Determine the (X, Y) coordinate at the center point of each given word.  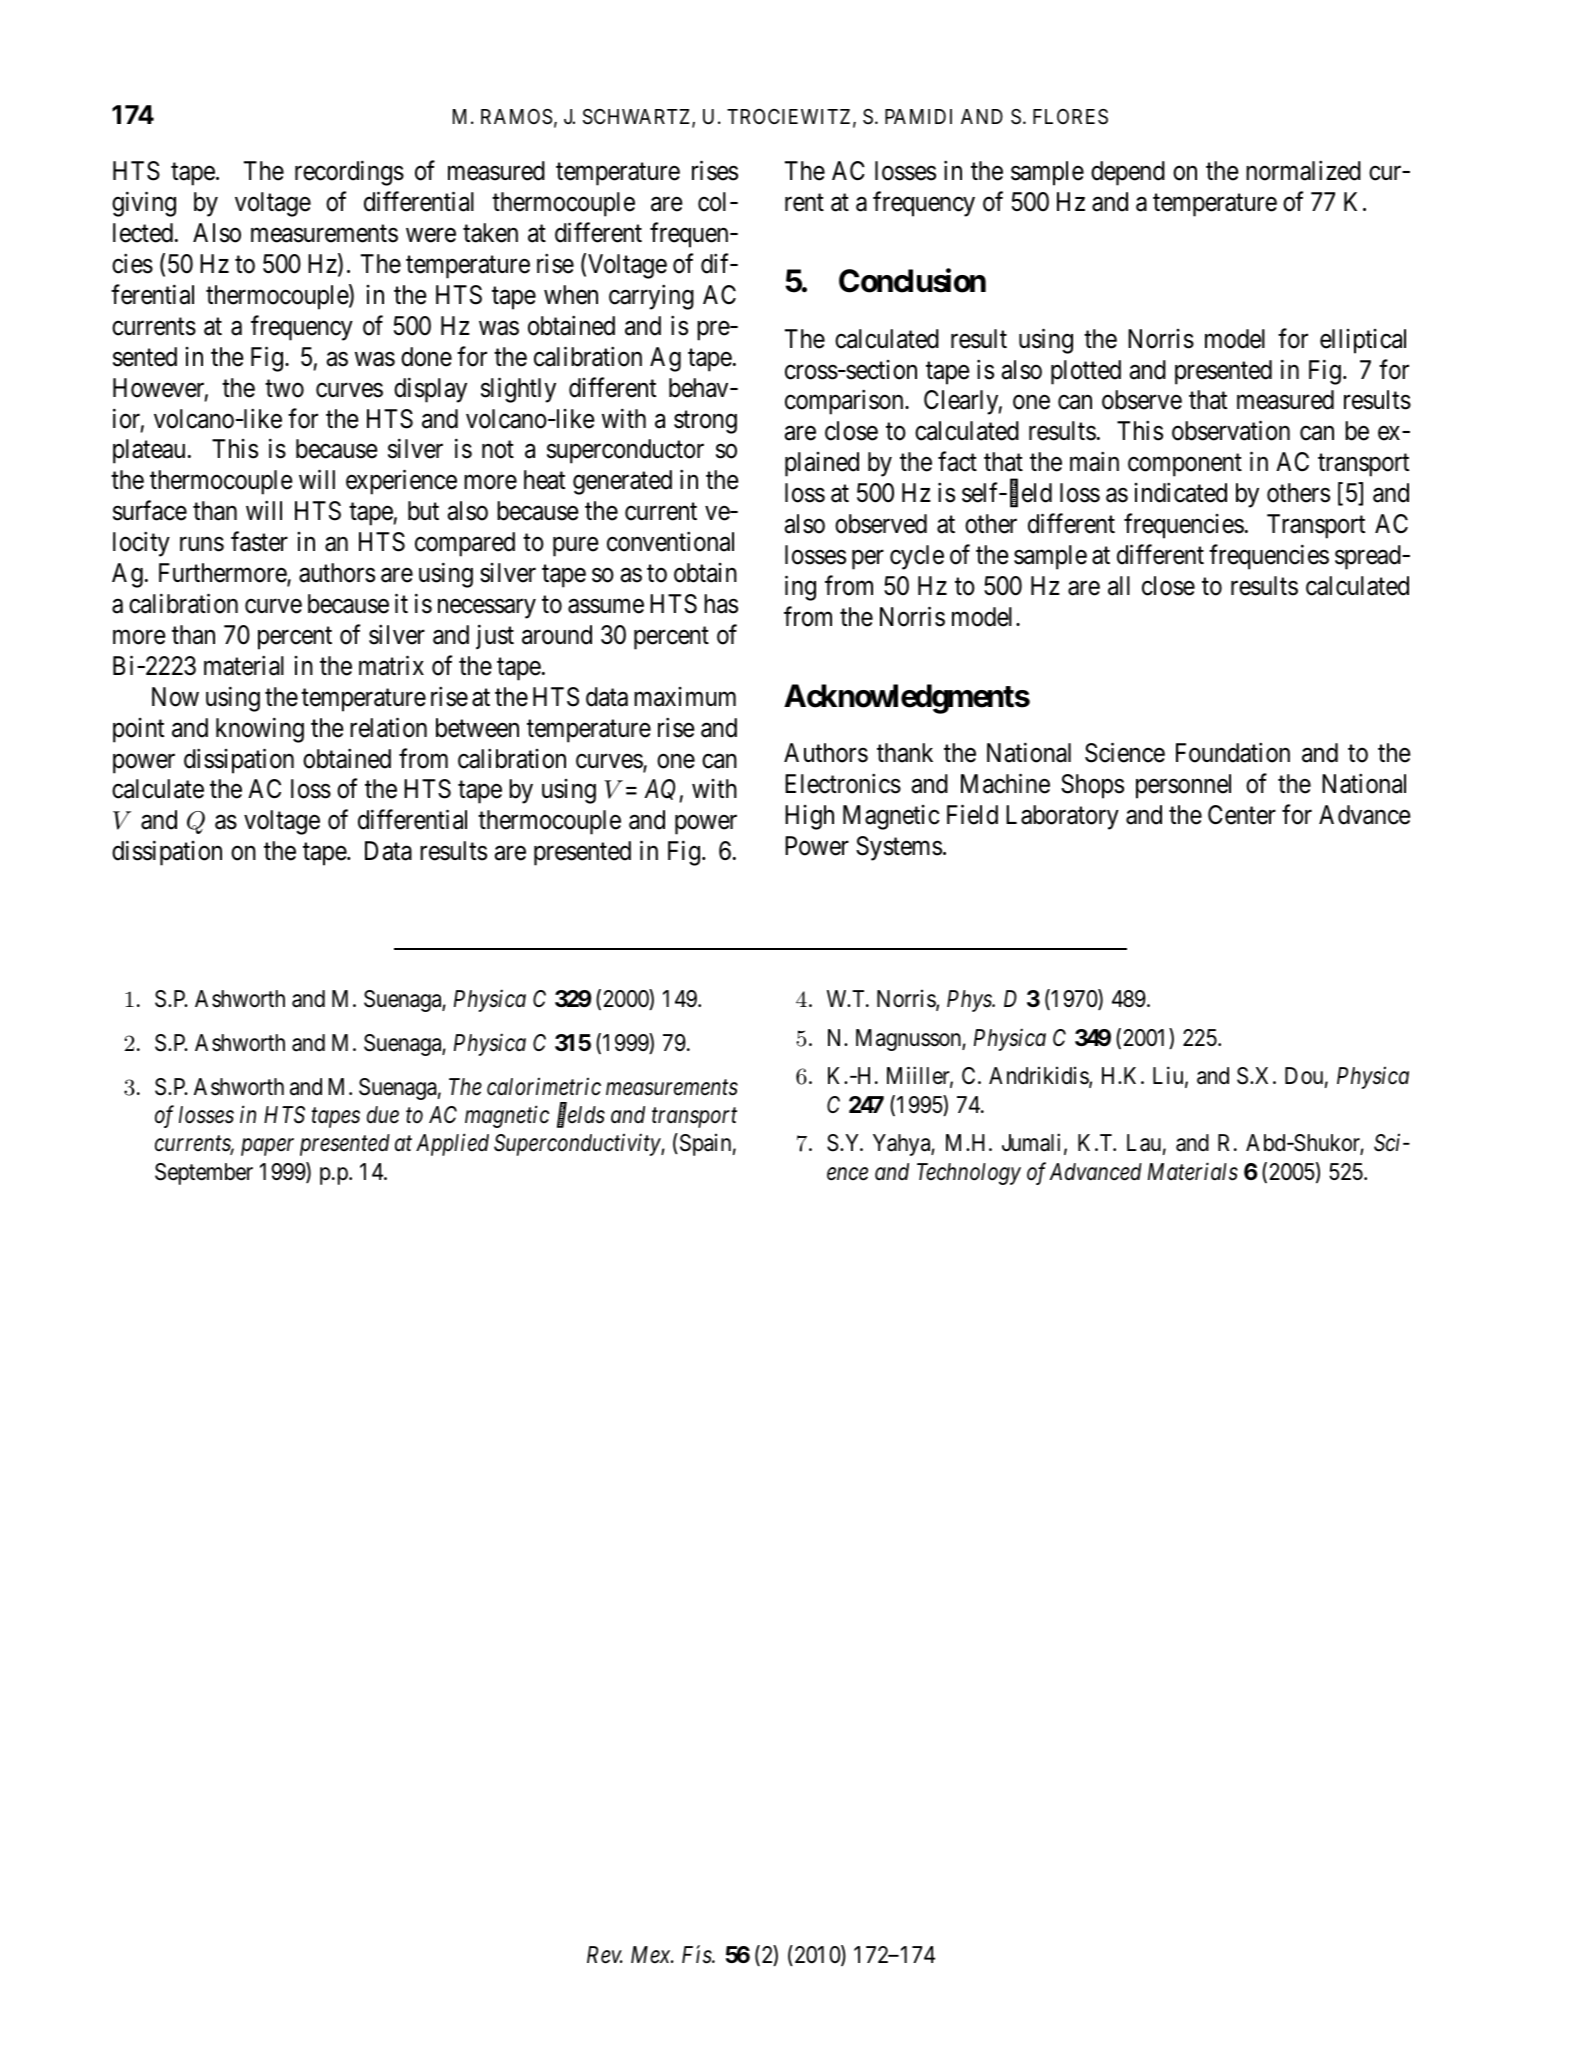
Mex (652, 1955)
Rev (605, 1955)
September (204, 1174)
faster (259, 542)
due (383, 1115)
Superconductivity (578, 1145)
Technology (969, 1174)
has (721, 604)
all (1119, 586)
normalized (1303, 171)
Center (1242, 815)
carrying (651, 297)
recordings (349, 173)
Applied (452, 1145)
